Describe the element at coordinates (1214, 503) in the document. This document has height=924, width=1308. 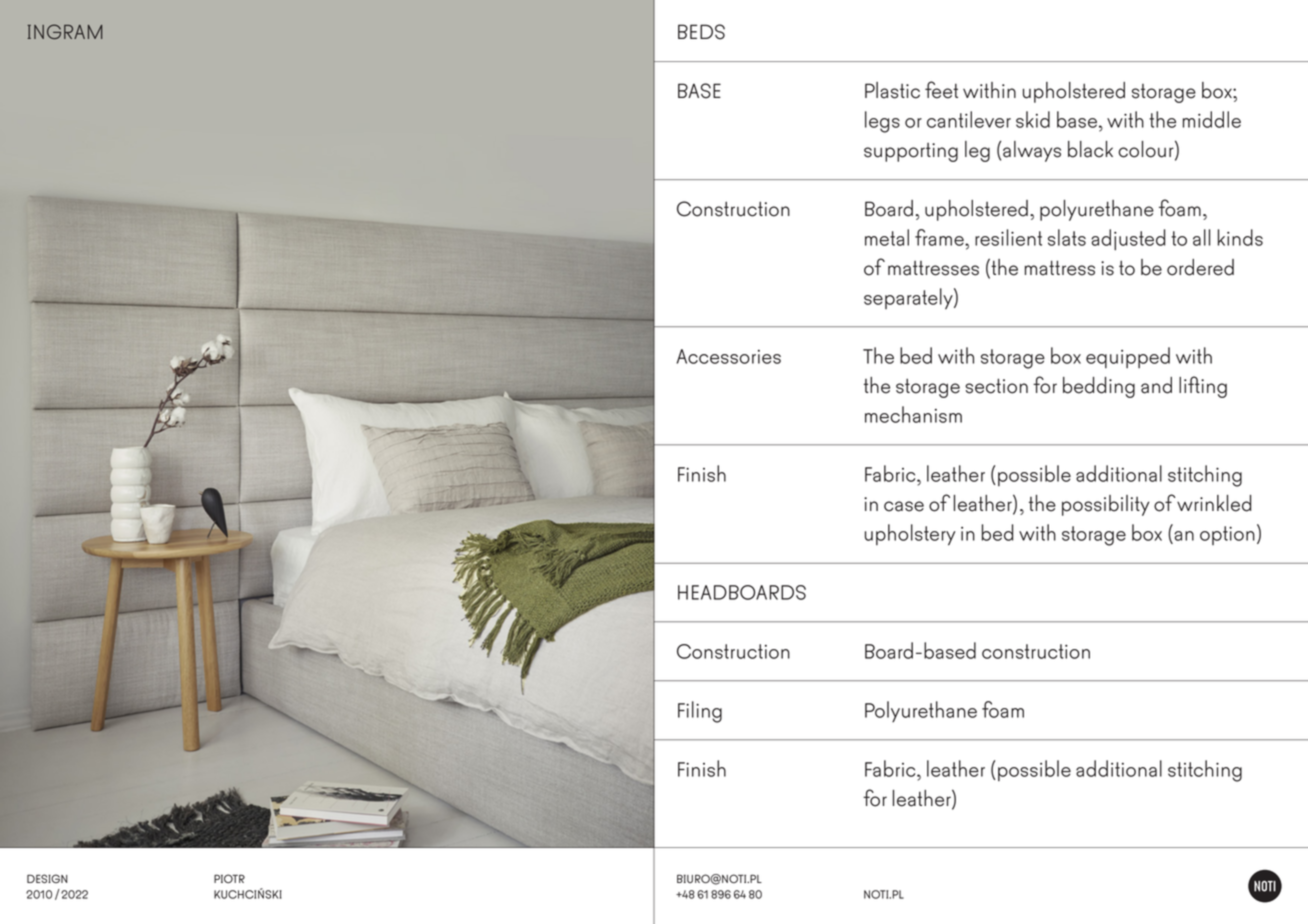
I see `wrinkled` at that location.
